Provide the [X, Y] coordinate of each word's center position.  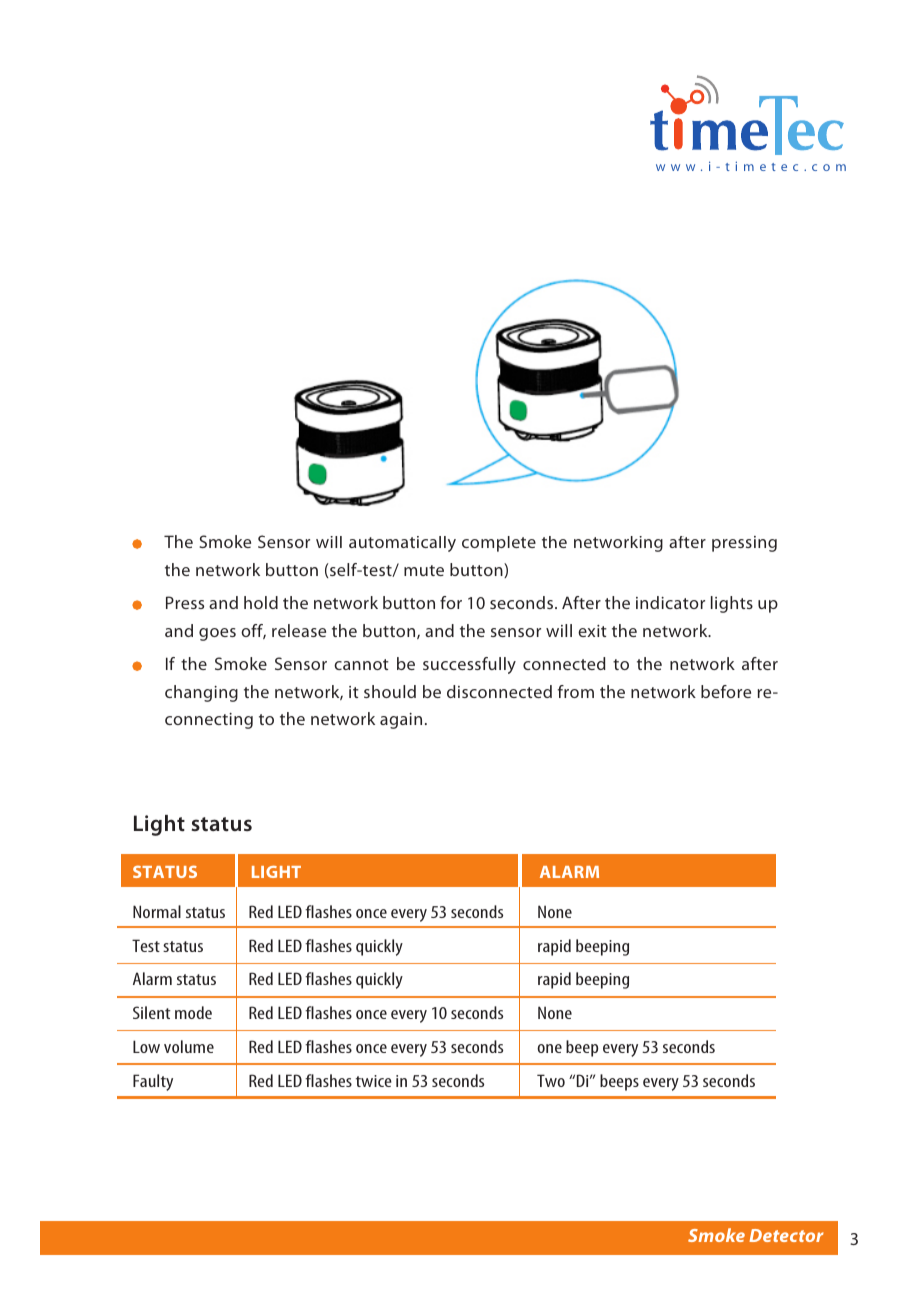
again [401, 721]
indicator [670, 602]
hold [261, 602]
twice [374, 1081]
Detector [786, 1235]
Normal [157, 911]
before [726, 691]
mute [424, 570]
